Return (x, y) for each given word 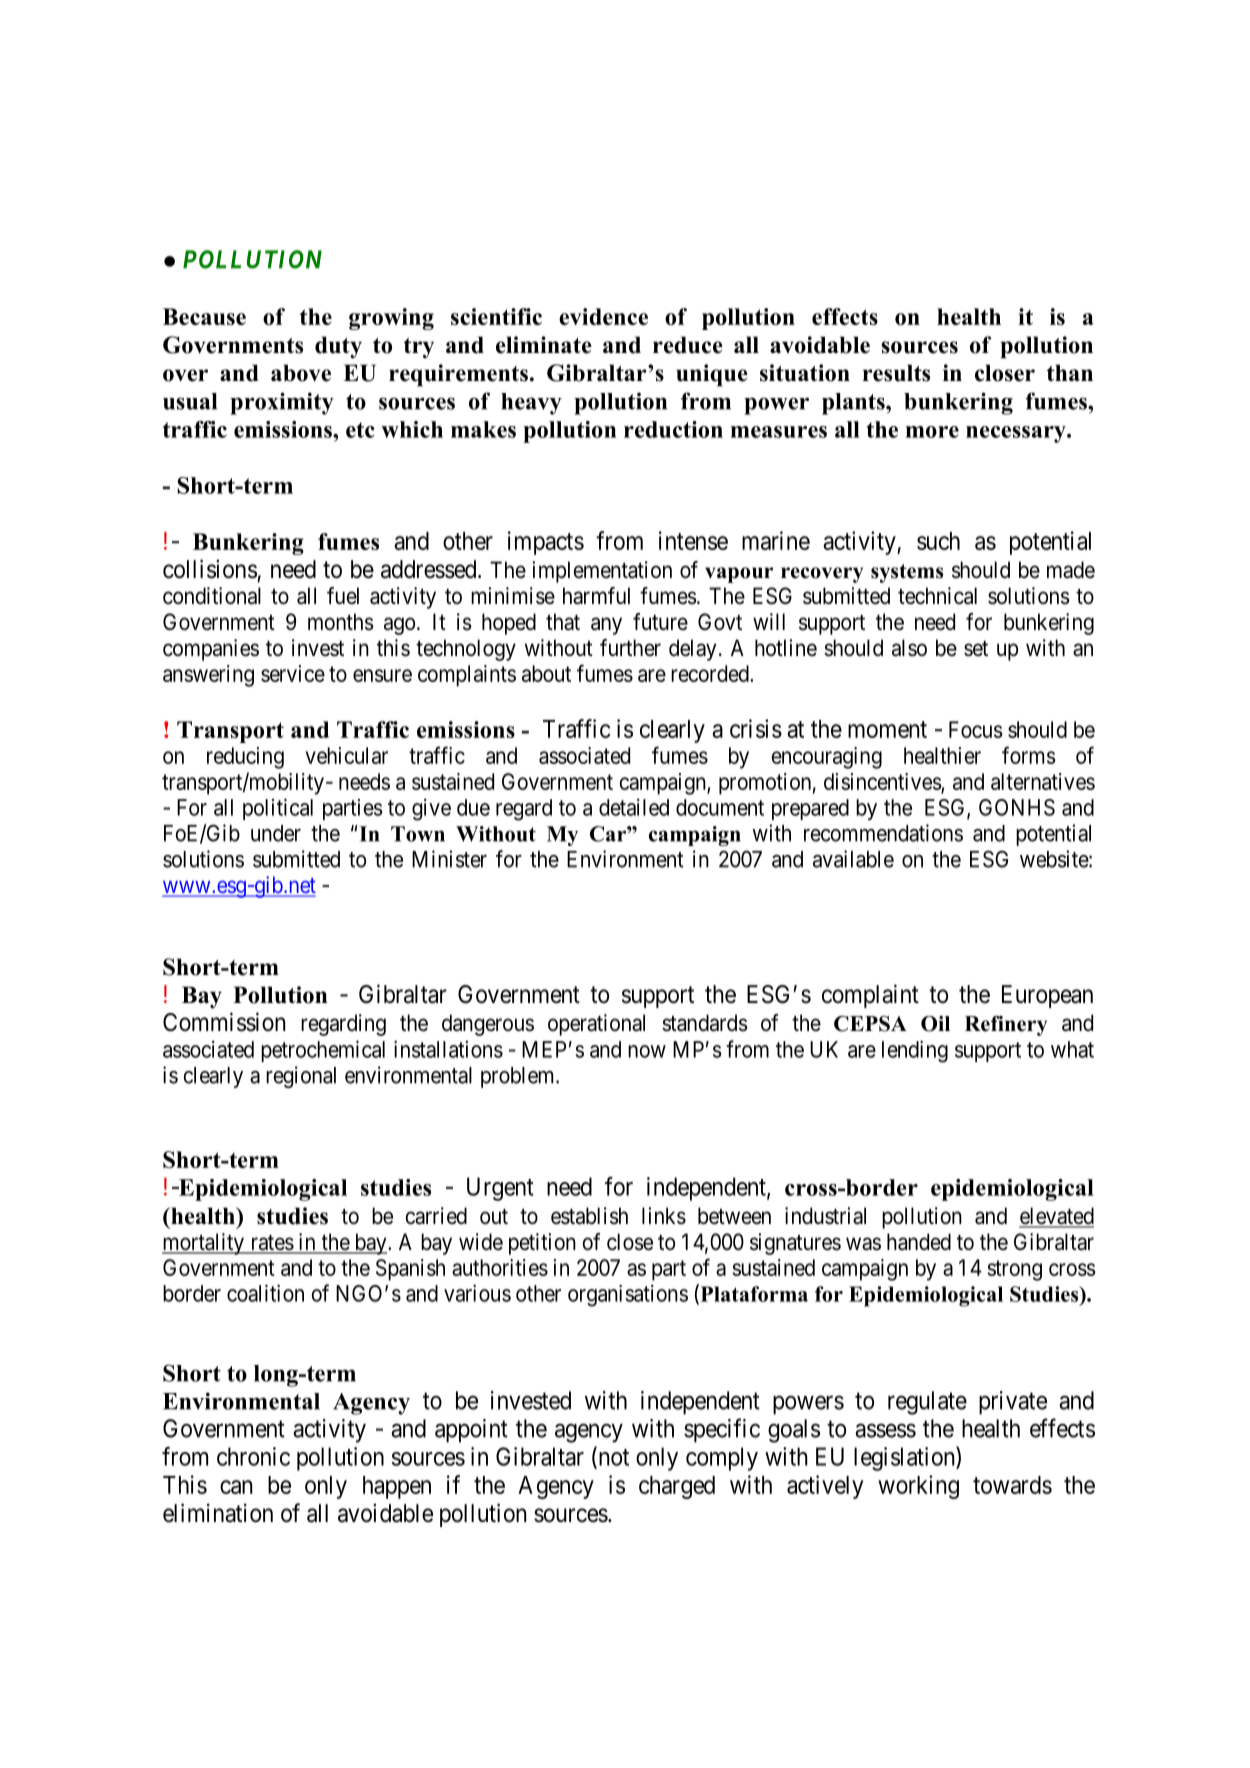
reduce (688, 345)
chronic (253, 1456)
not (612, 1458)
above (301, 373)
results (896, 373)
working (918, 1487)
